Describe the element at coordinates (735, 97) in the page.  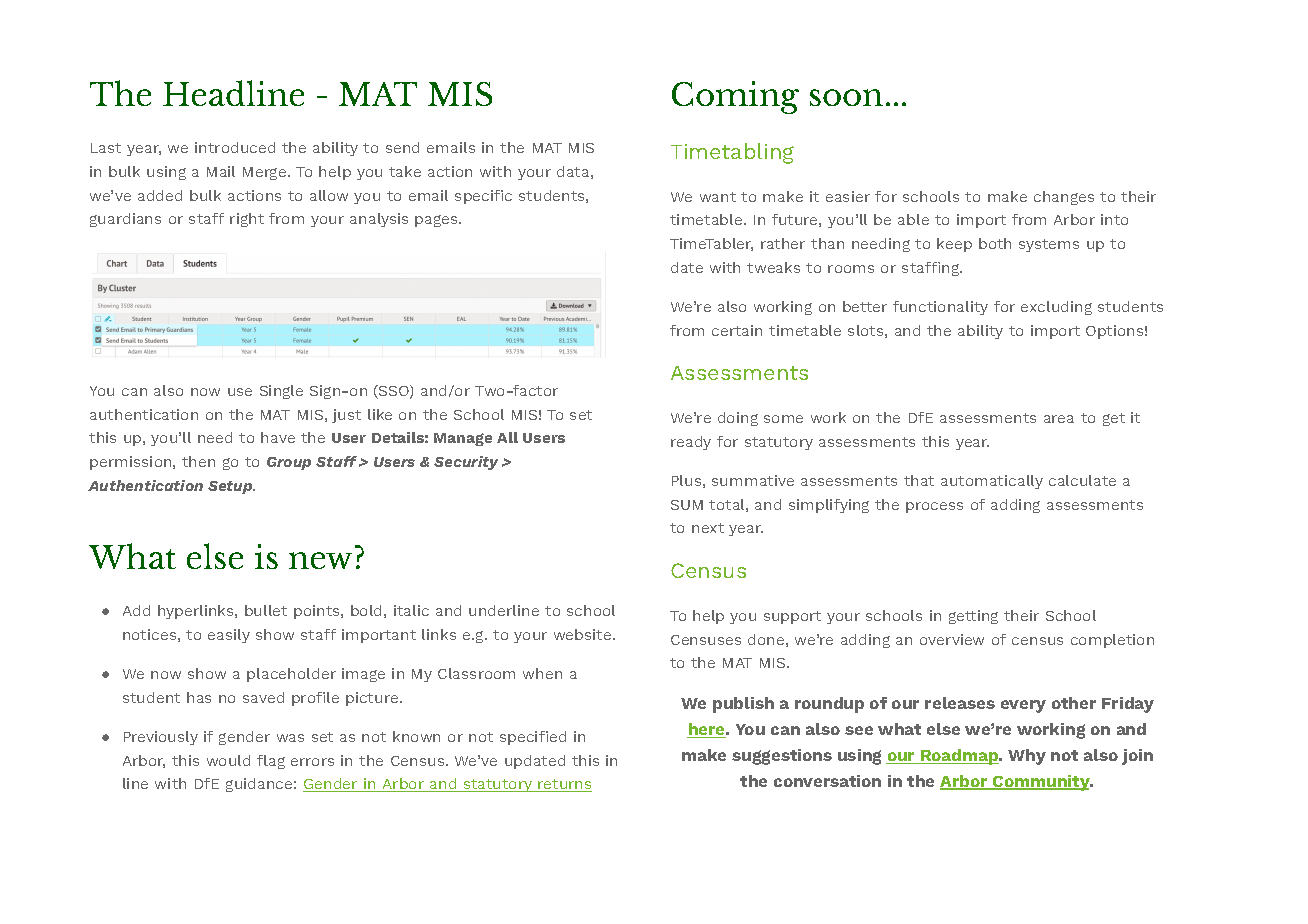
I see `Coming` at that location.
